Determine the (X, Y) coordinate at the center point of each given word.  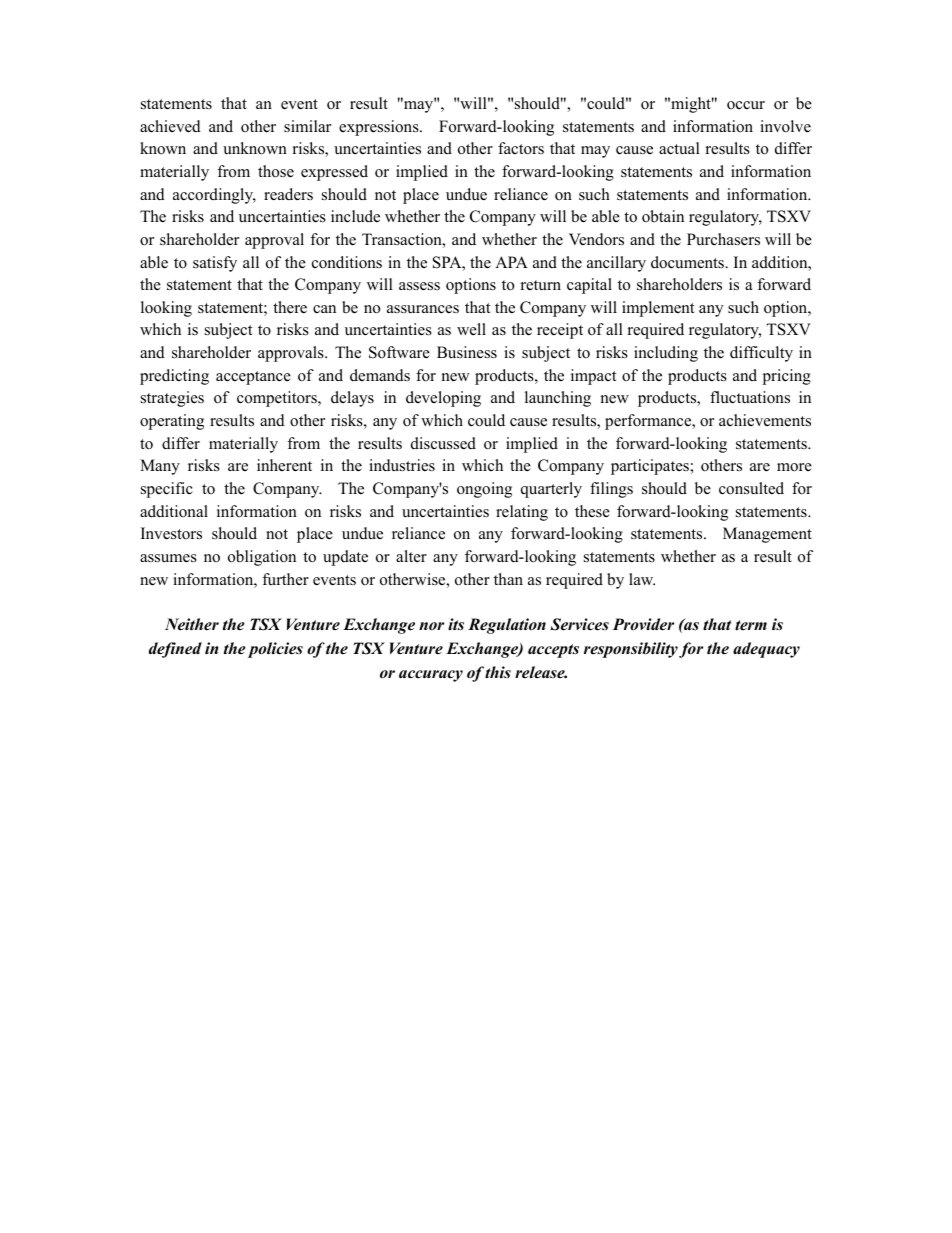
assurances (423, 309)
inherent (284, 465)
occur (746, 105)
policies (275, 650)
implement (658, 309)
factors (521, 148)
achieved (170, 126)
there (290, 307)
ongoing (484, 490)
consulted (751, 488)
